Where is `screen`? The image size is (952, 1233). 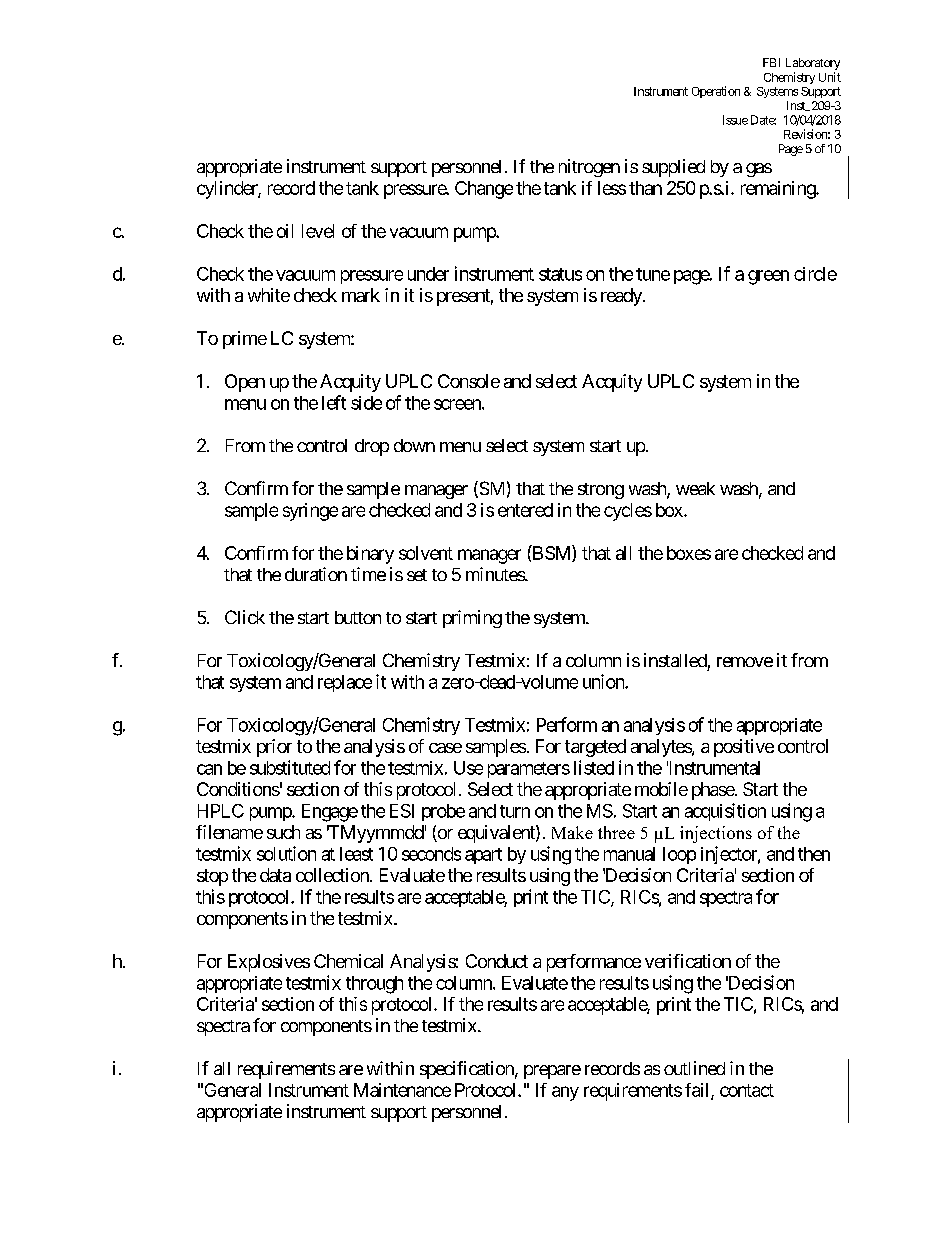
screen is located at coordinates (458, 404).
